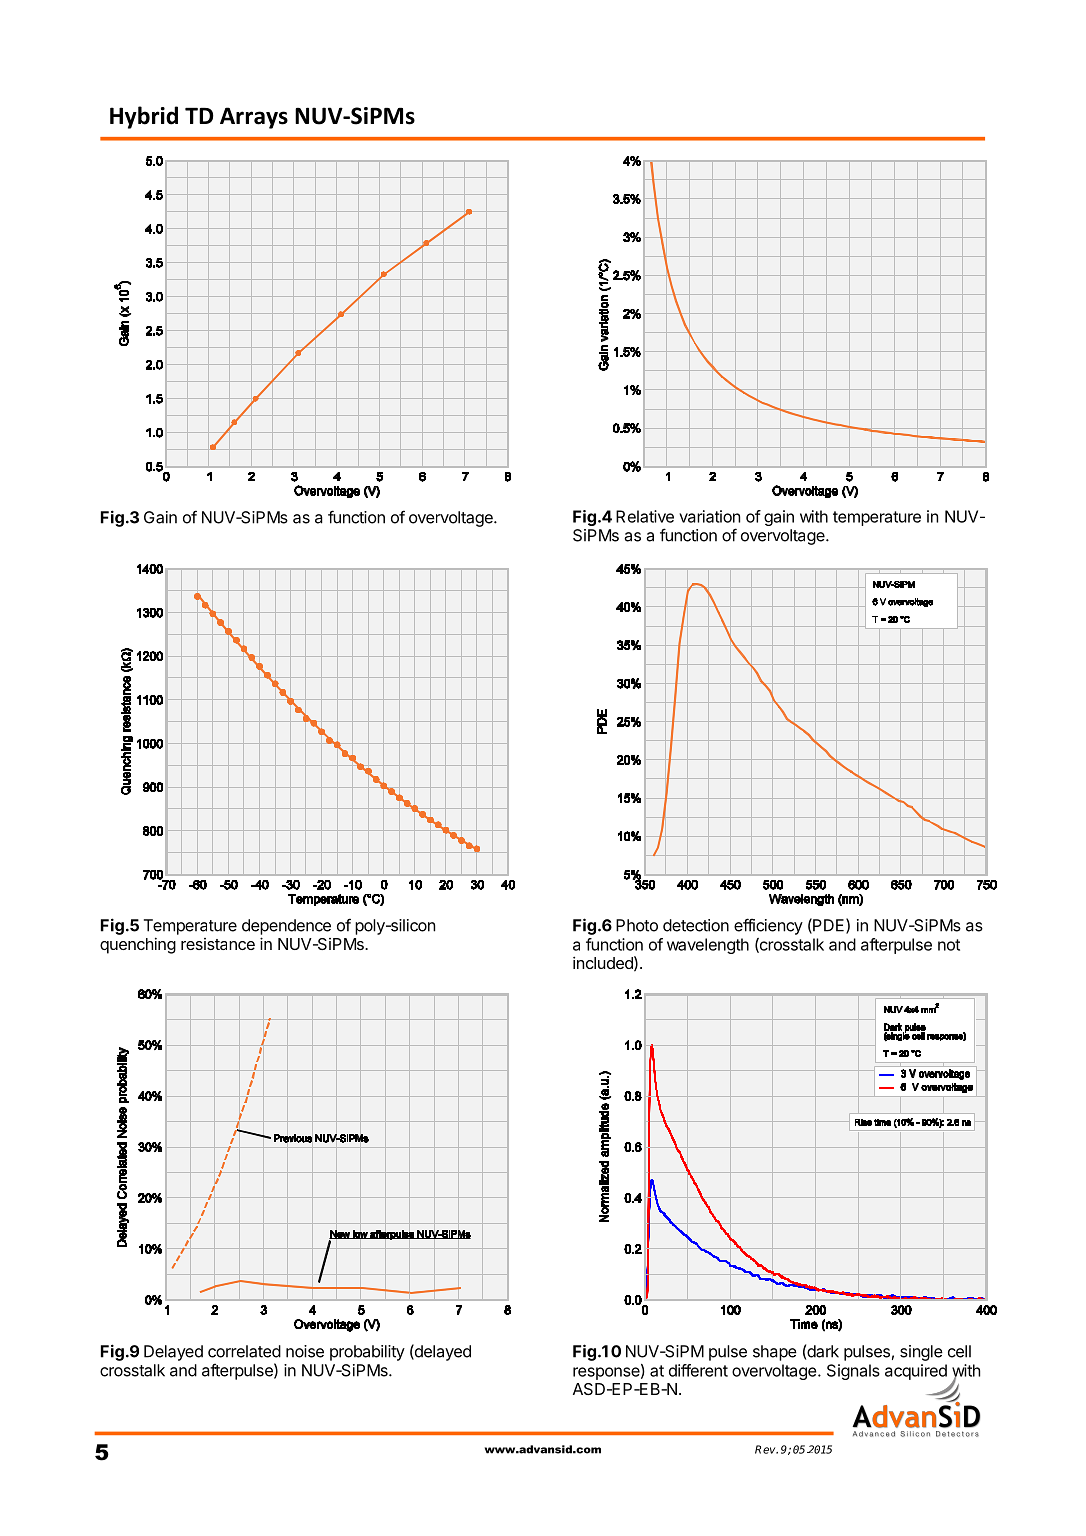 Image resolution: width=1086 pixels, height=1536 pixels. I want to click on Photo, so click(637, 925).
